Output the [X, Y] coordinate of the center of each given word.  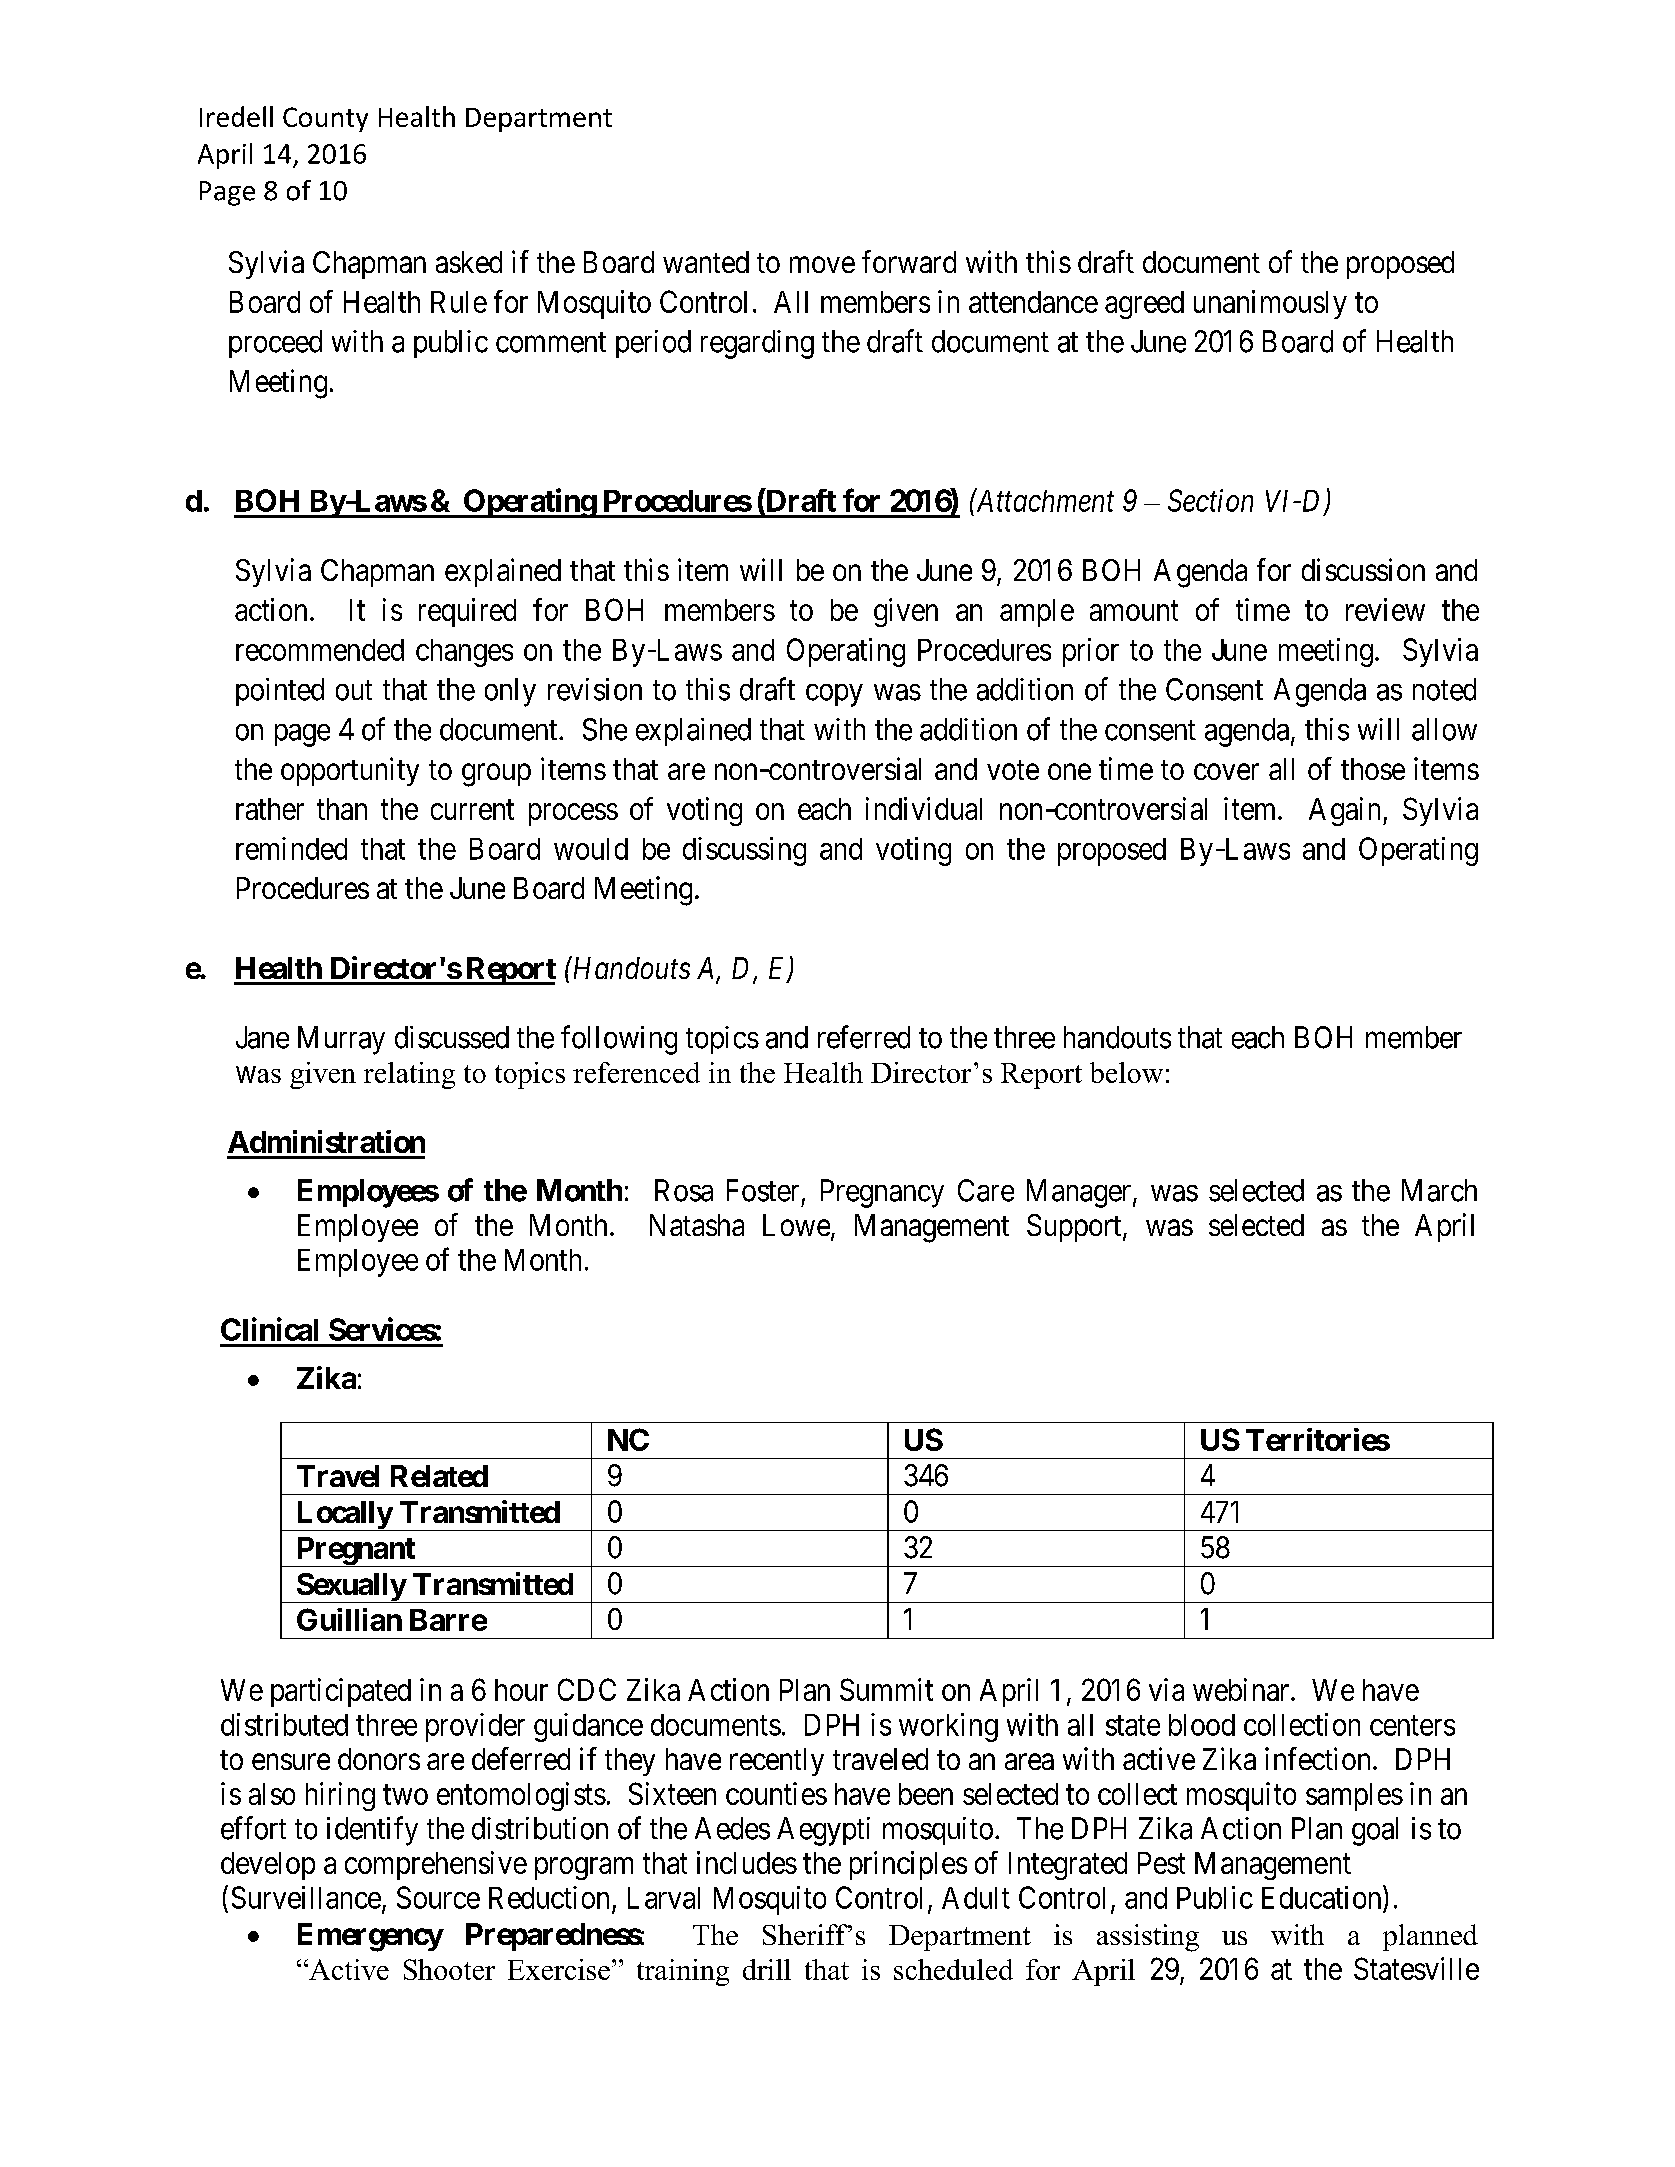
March [1439, 1190]
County [325, 119]
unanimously [1270, 304]
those [1373, 769]
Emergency [370, 1937]
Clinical [269, 1329]
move [822, 265]
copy [834, 695]
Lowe [796, 1225]
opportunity [350, 771]
